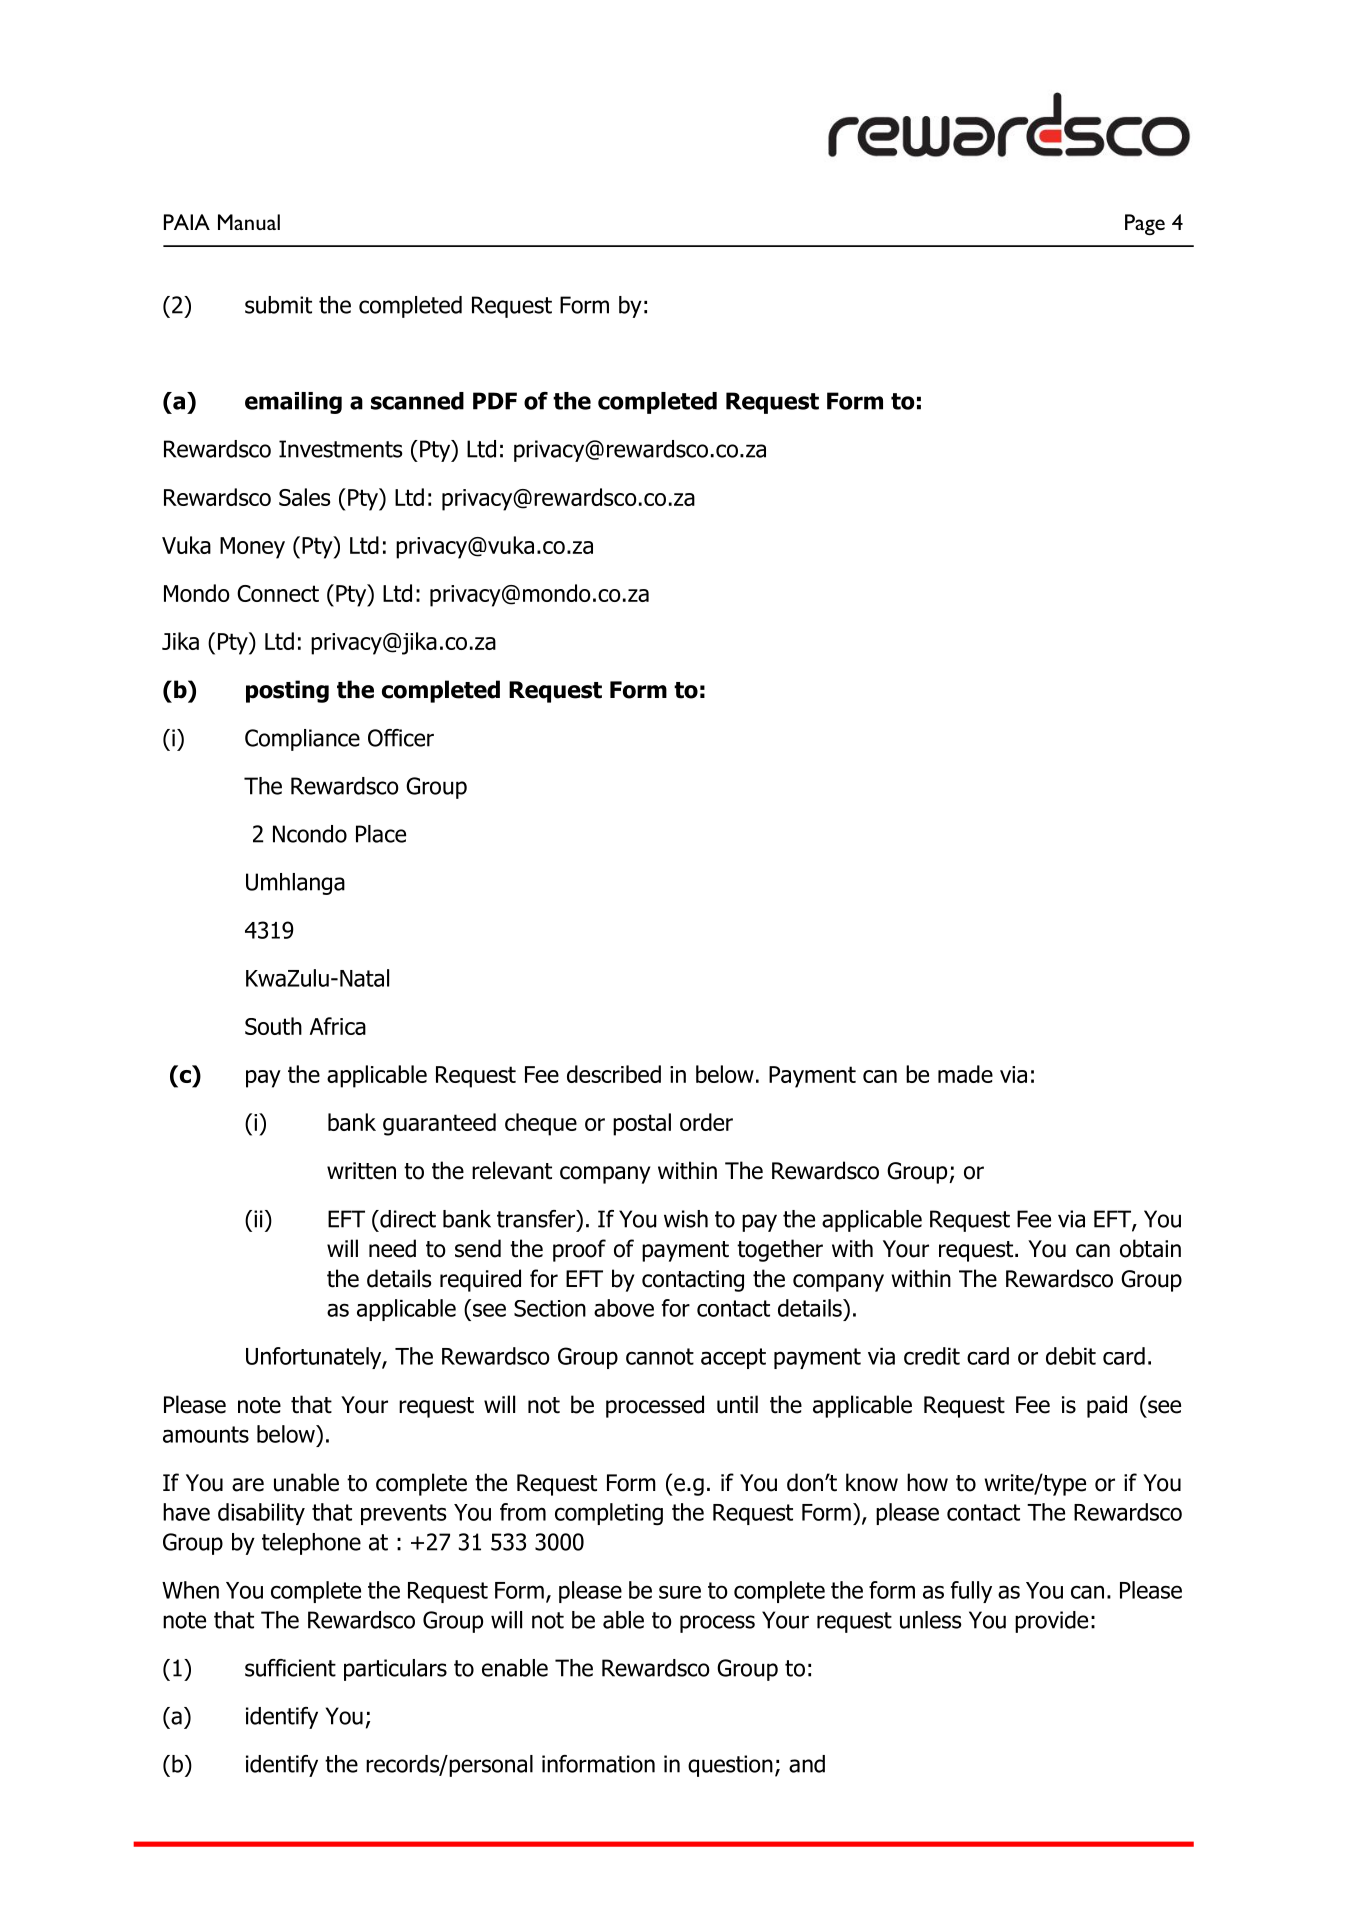 The height and width of the screenshot is (1926, 1361). What do you see at coordinates (730, 1766) in the screenshot?
I see `question` at bounding box center [730, 1766].
